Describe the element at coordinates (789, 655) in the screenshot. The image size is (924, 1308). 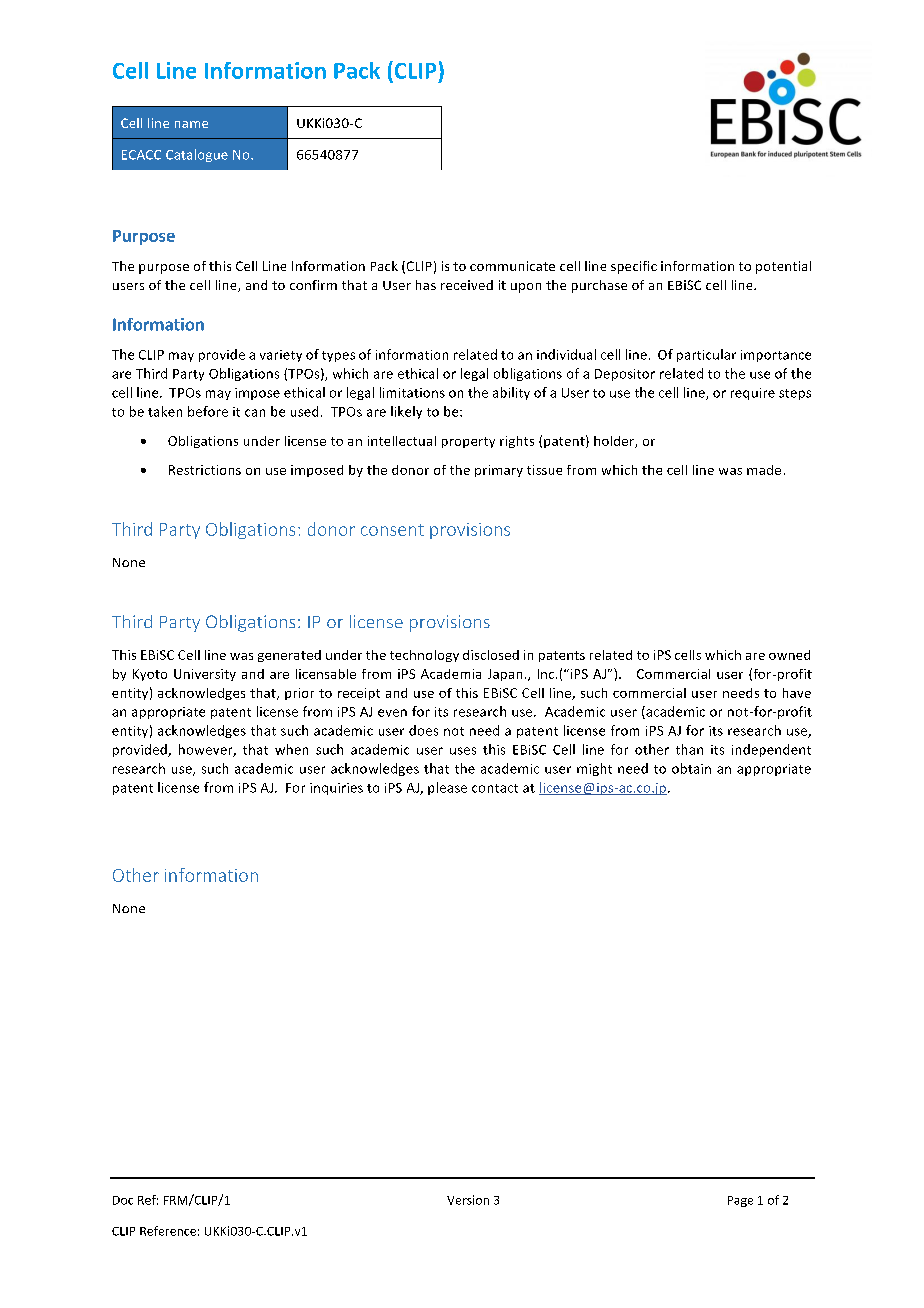
I see `owned` at that location.
